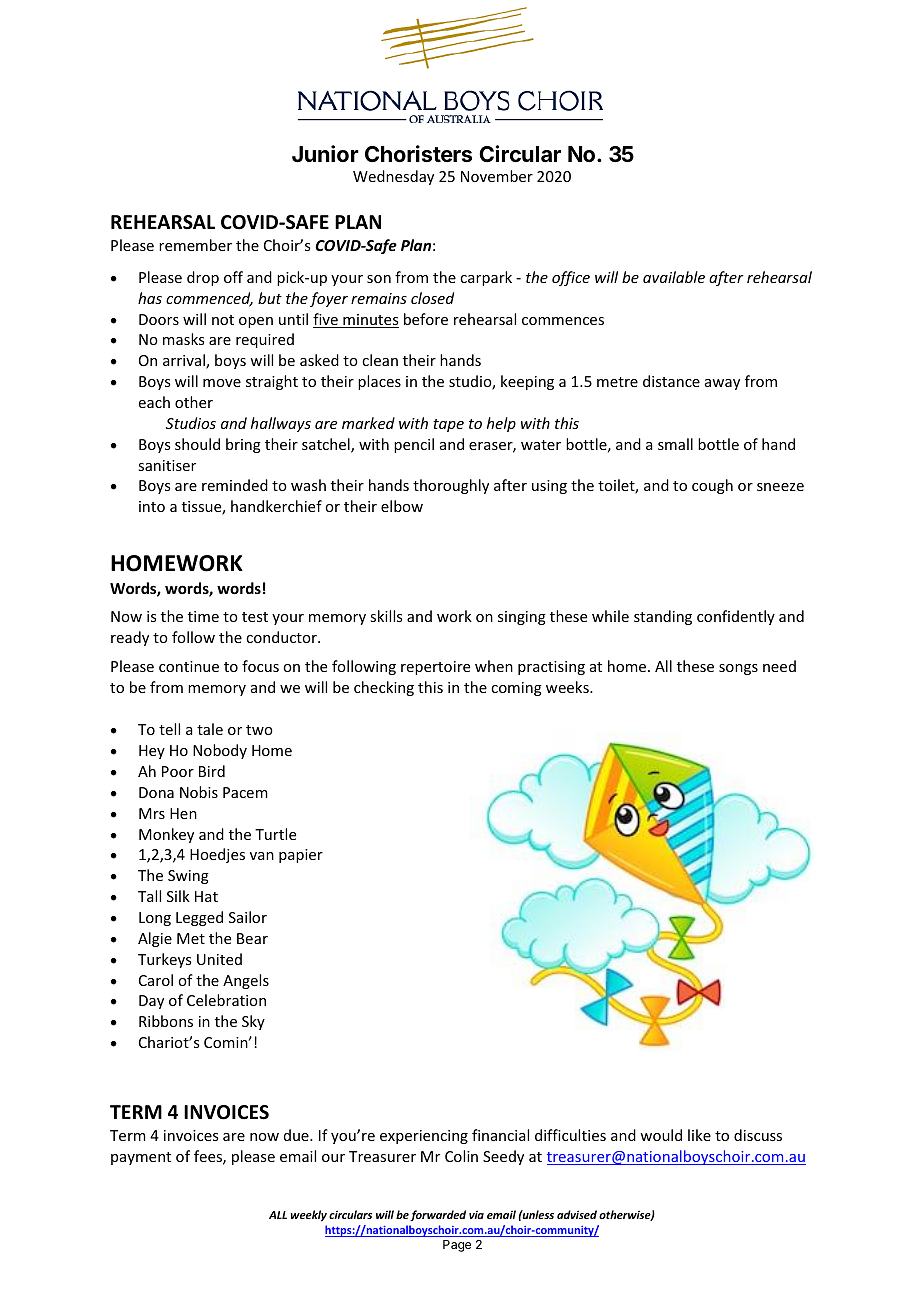 This image has height=1308, width=924. I want to click on thoroughly, so click(451, 486).
